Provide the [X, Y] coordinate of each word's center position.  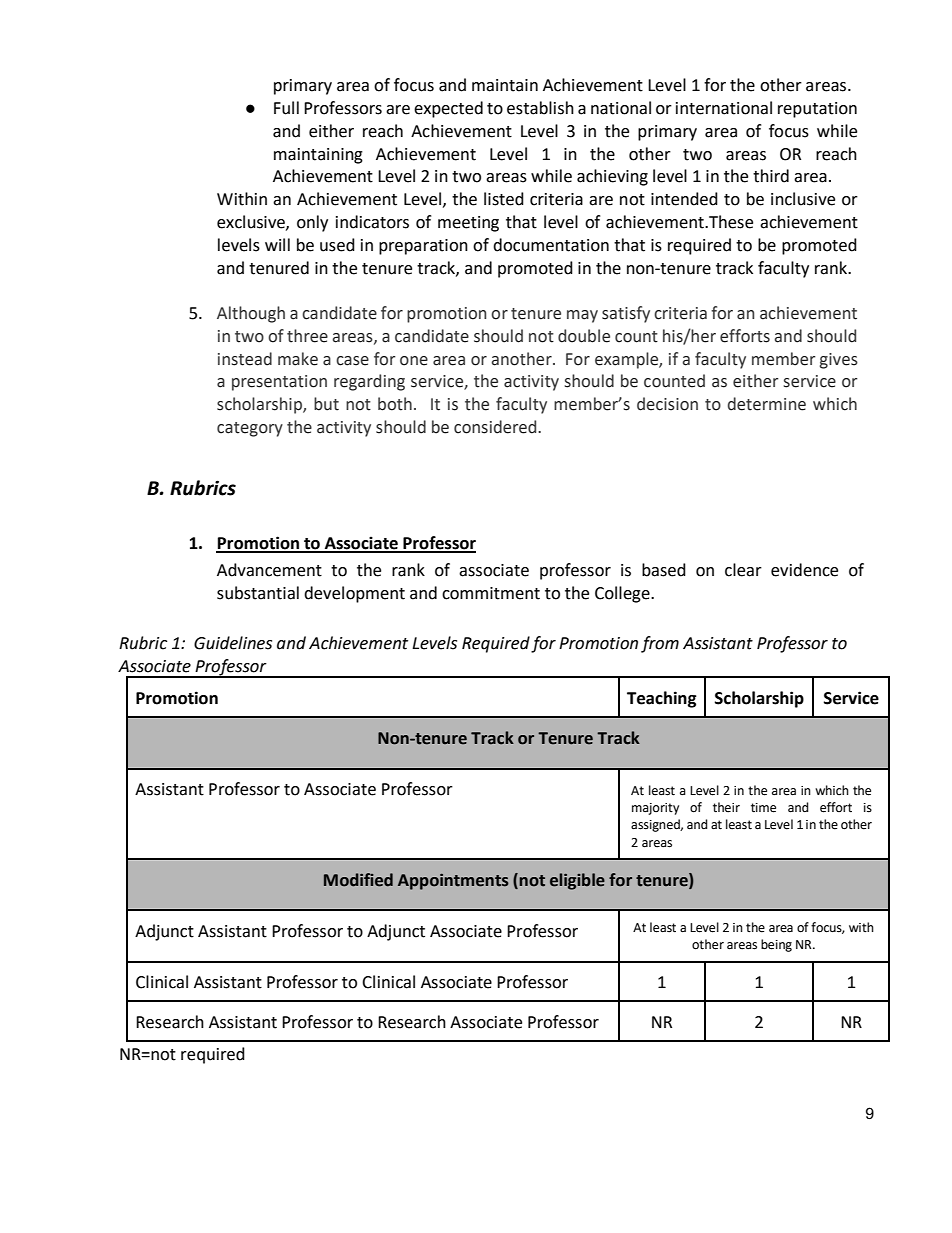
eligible [577, 881]
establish [540, 108]
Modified [358, 880]
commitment [491, 593]
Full [286, 108]
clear [743, 570]
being [776, 945]
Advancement [269, 570]
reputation [817, 110]
